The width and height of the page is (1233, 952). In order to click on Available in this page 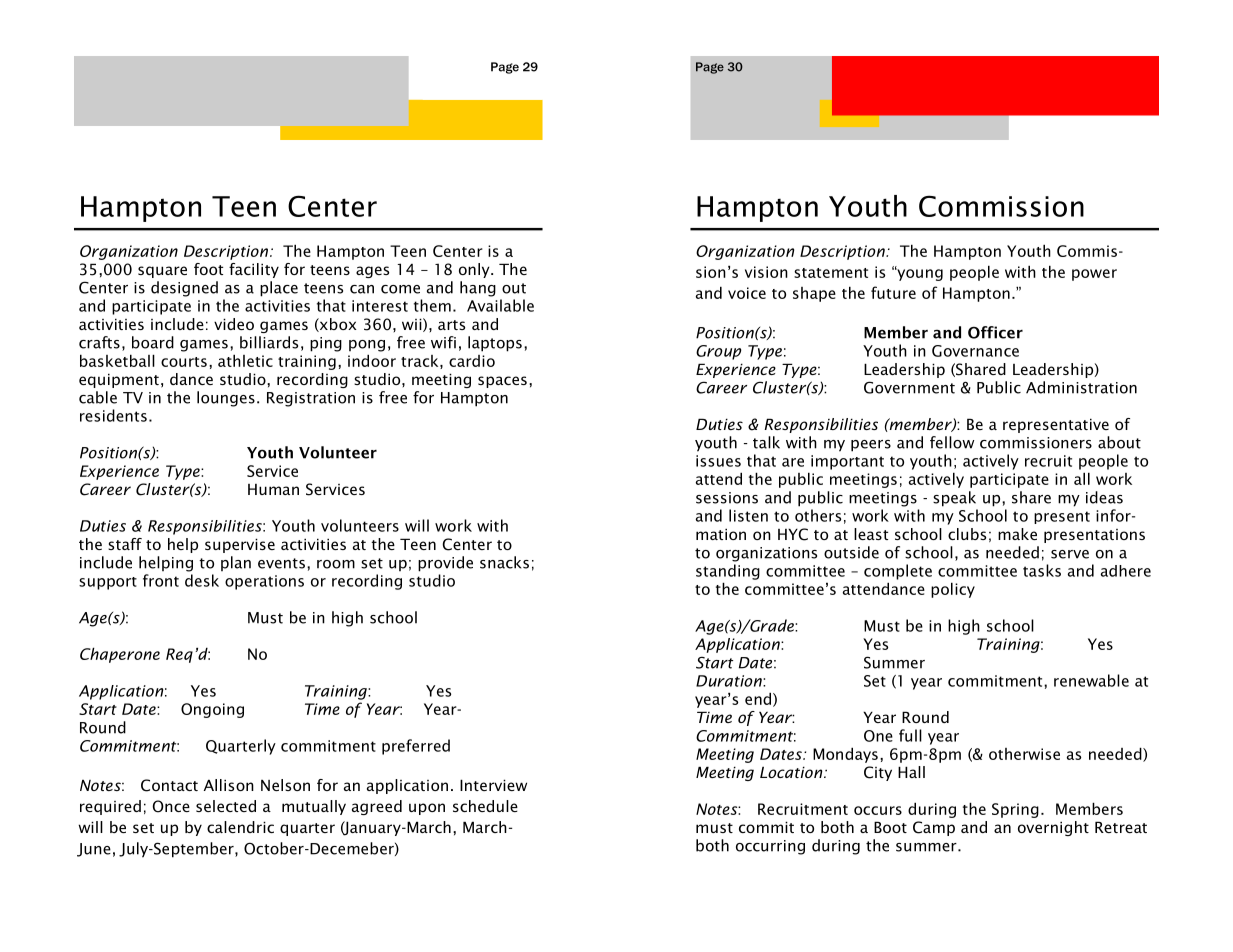, I will do `click(500, 305)`.
